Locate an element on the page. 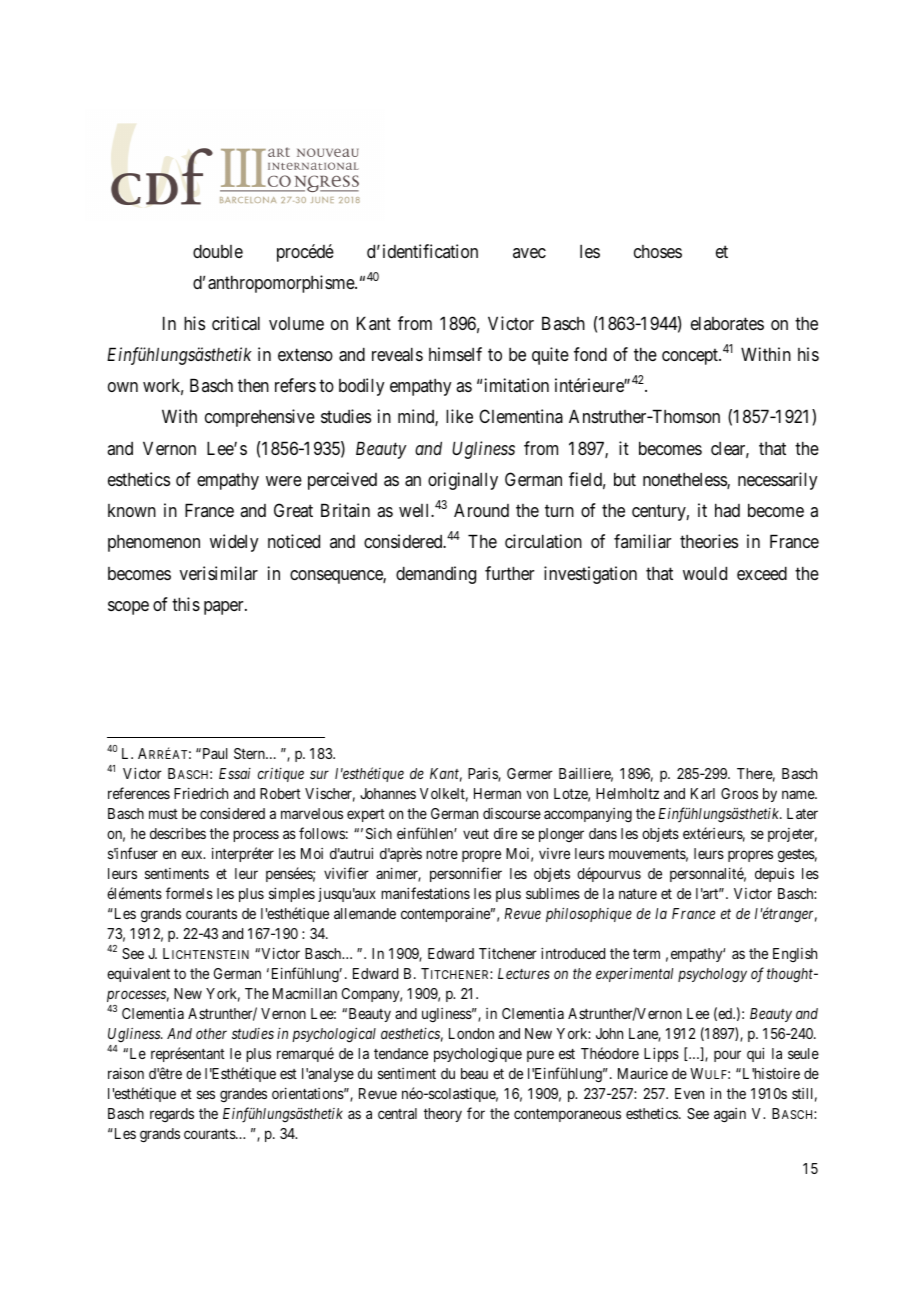 Image resolution: width=924 pixels, height=1308 pixels. Karl is located at coordinates (703, 793).
